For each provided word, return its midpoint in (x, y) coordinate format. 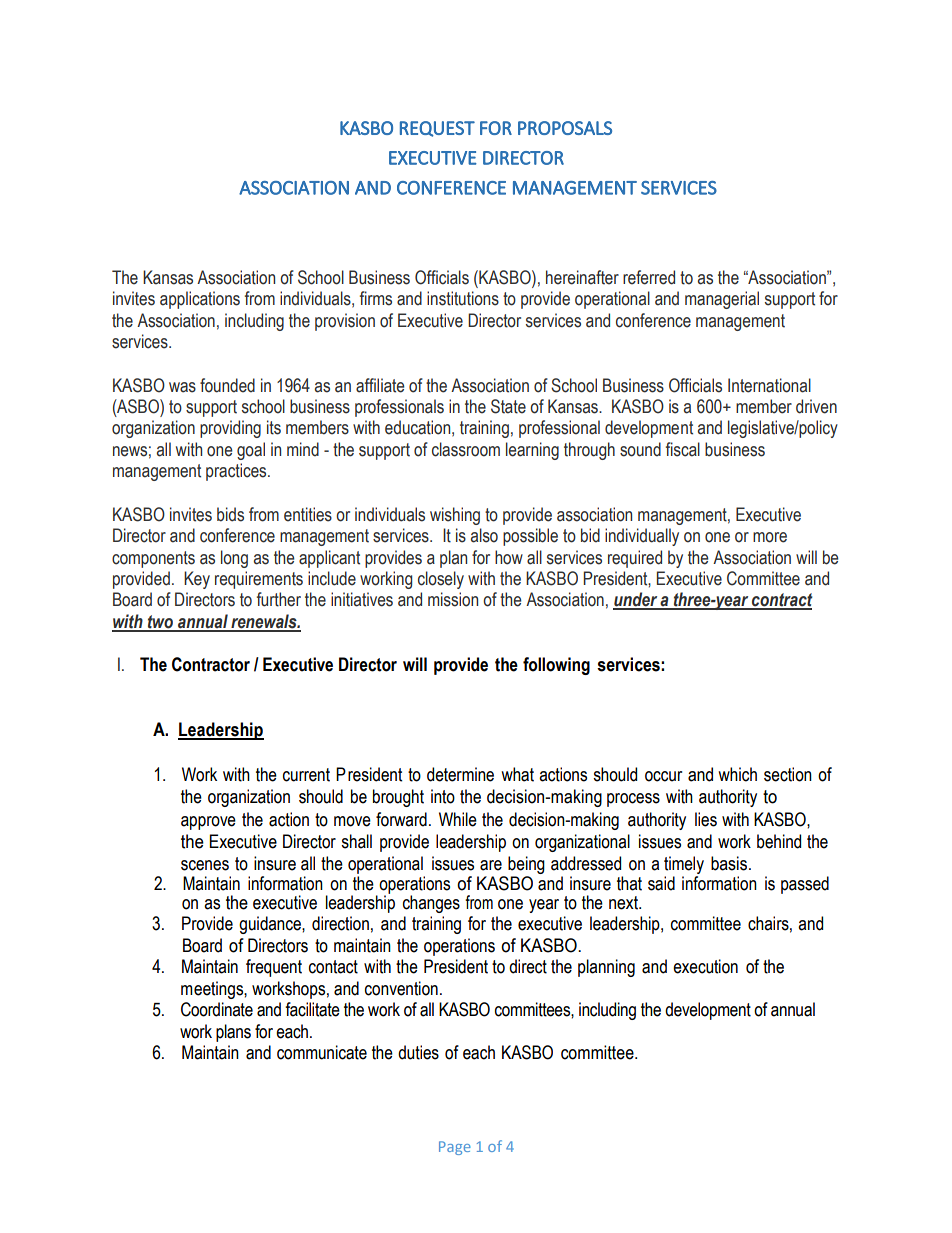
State (508, 406)
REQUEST (437, 129)
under (636, 600)
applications (200, 300)
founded (227, 385)
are (491, 865)
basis (730, 863)
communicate (322, 1052)
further (279, 599)
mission (453, 599)
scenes (205, 865)
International (769, 385)
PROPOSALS (565, 128)
